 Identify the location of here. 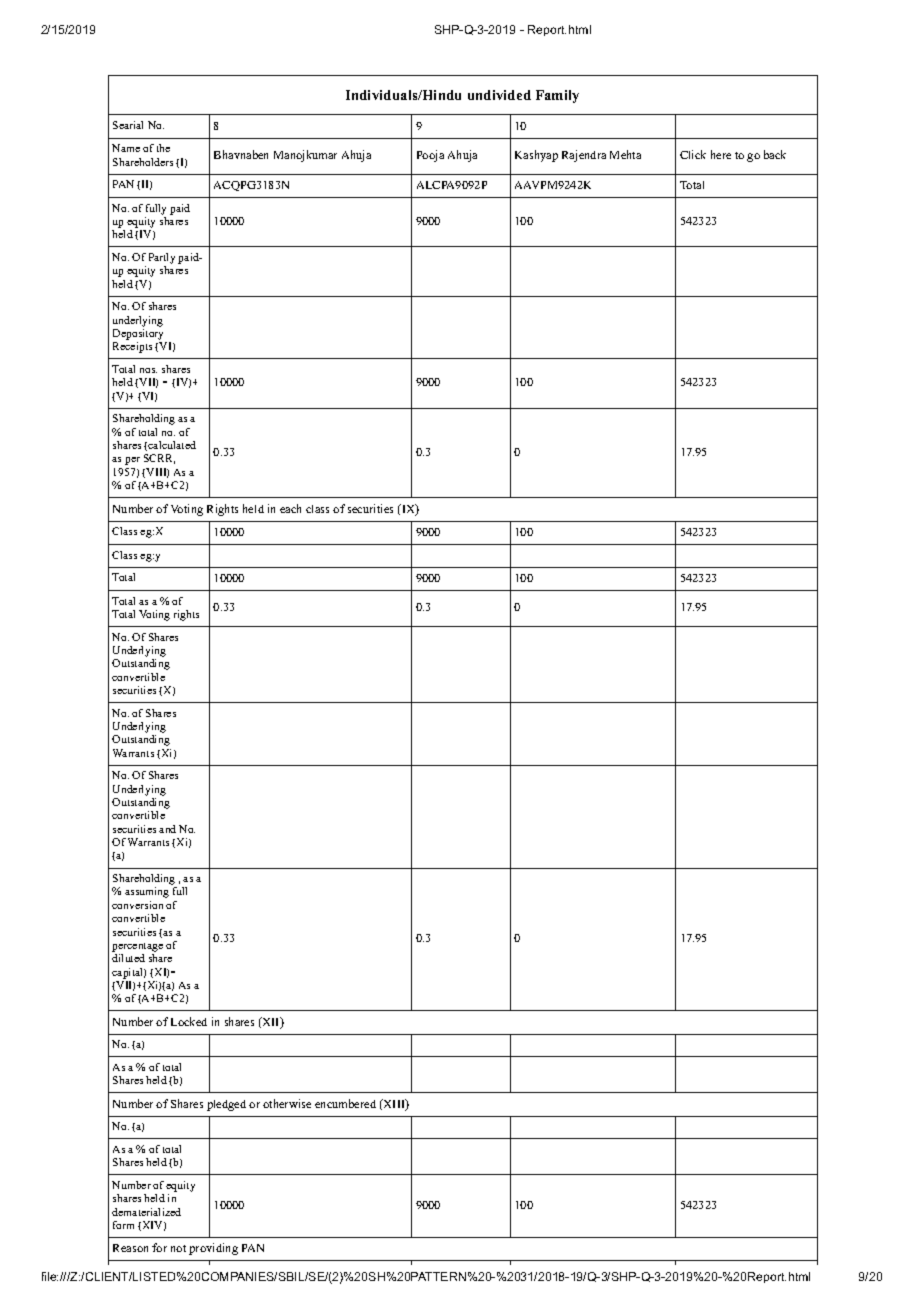
(721, 154).
